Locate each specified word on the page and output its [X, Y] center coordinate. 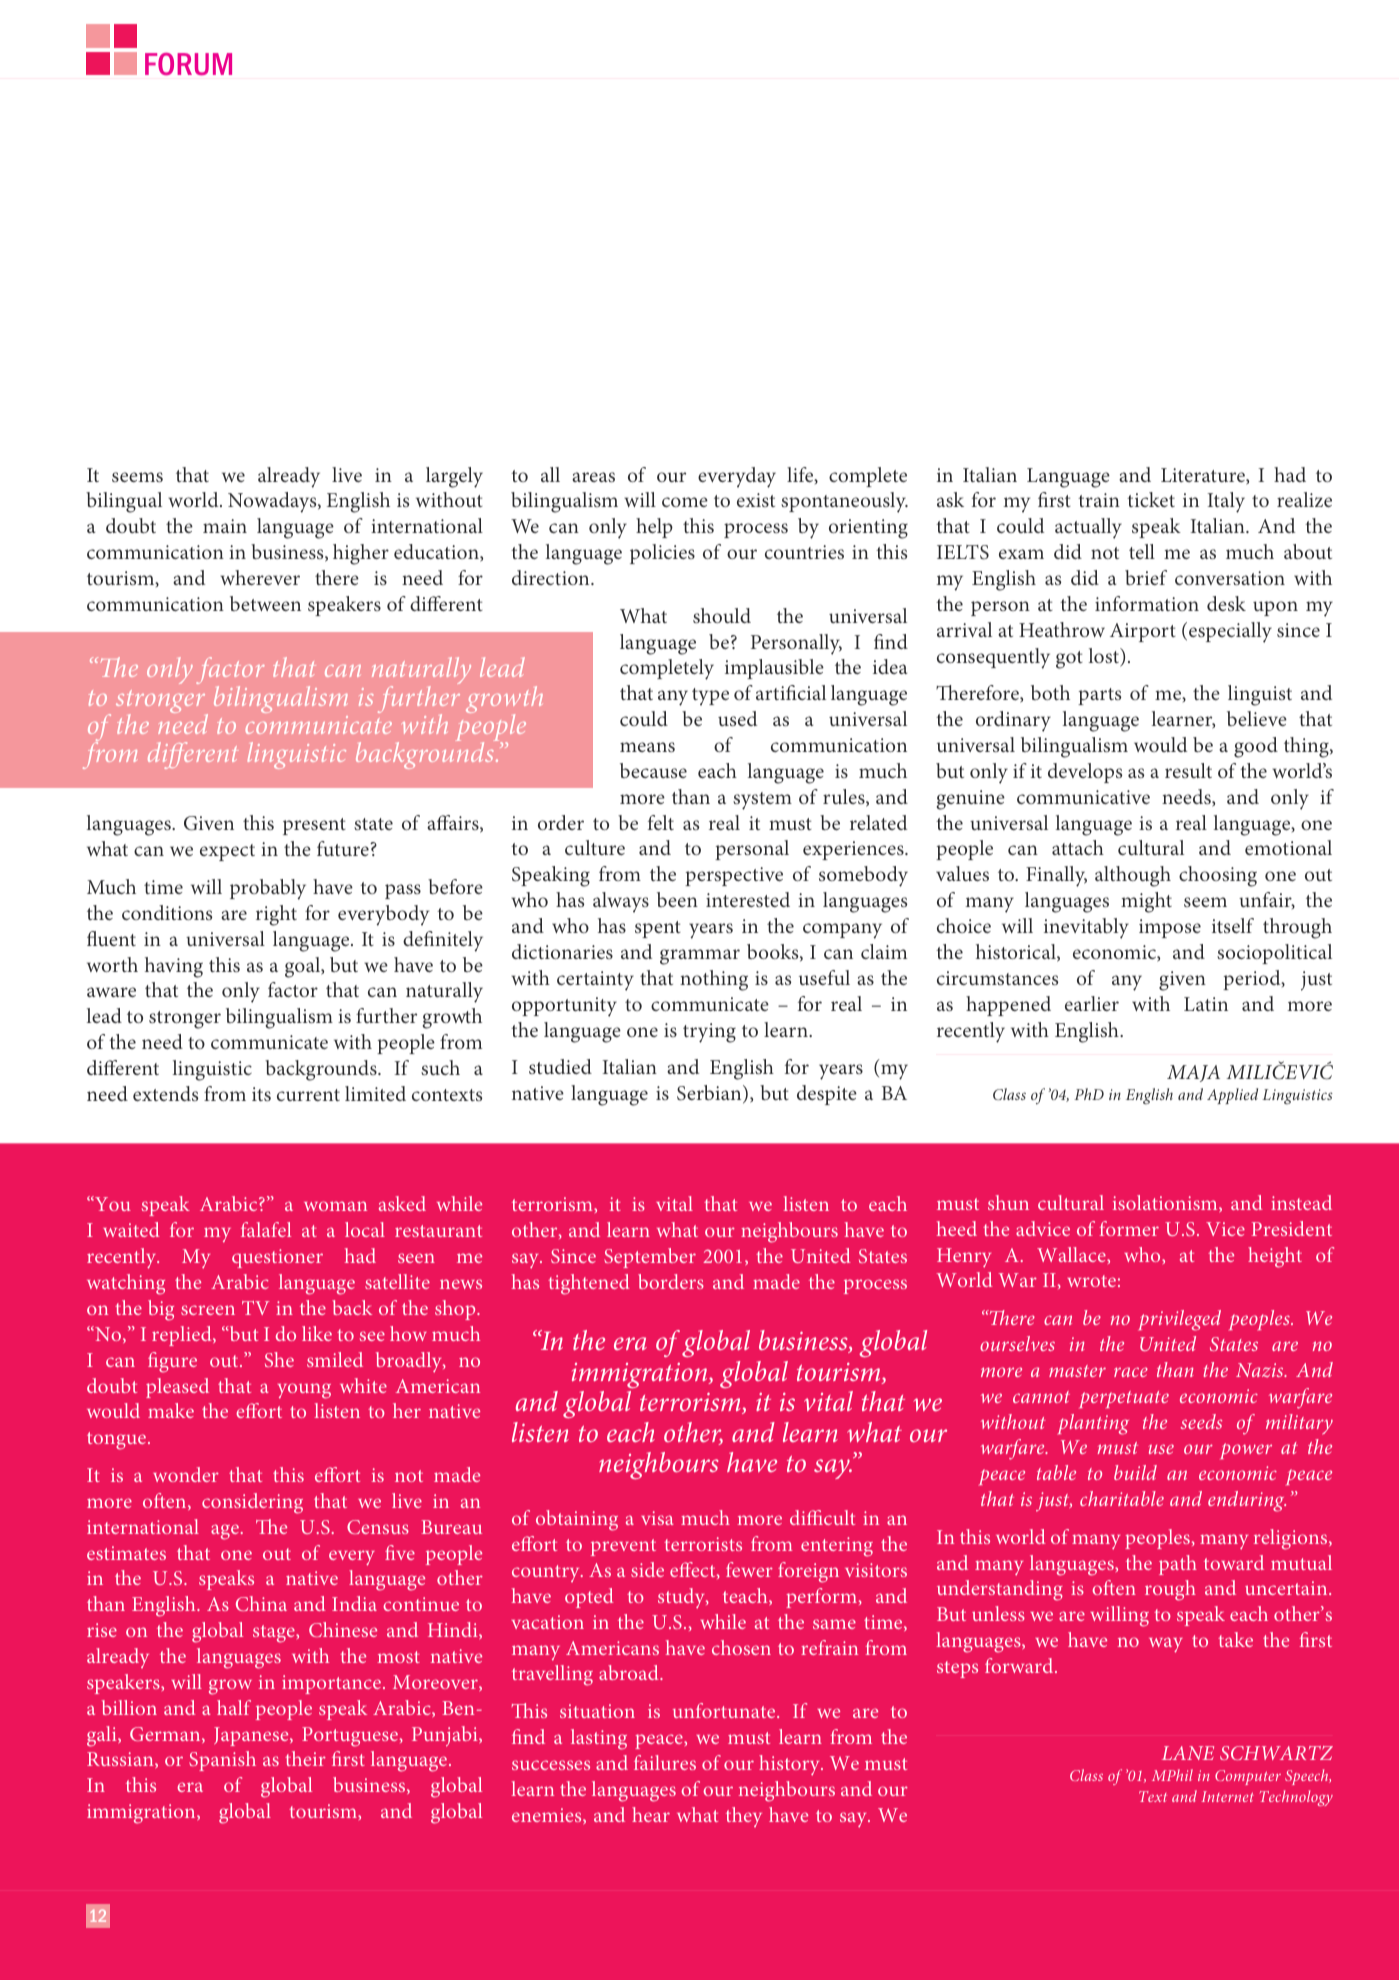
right [276, 915]
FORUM [188, 64]
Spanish [222, 1761]
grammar [700, 957]
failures [665, 1762]
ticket [1151, 499]
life [801, 475]
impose [1170, 928]
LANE [1188, 1753]
